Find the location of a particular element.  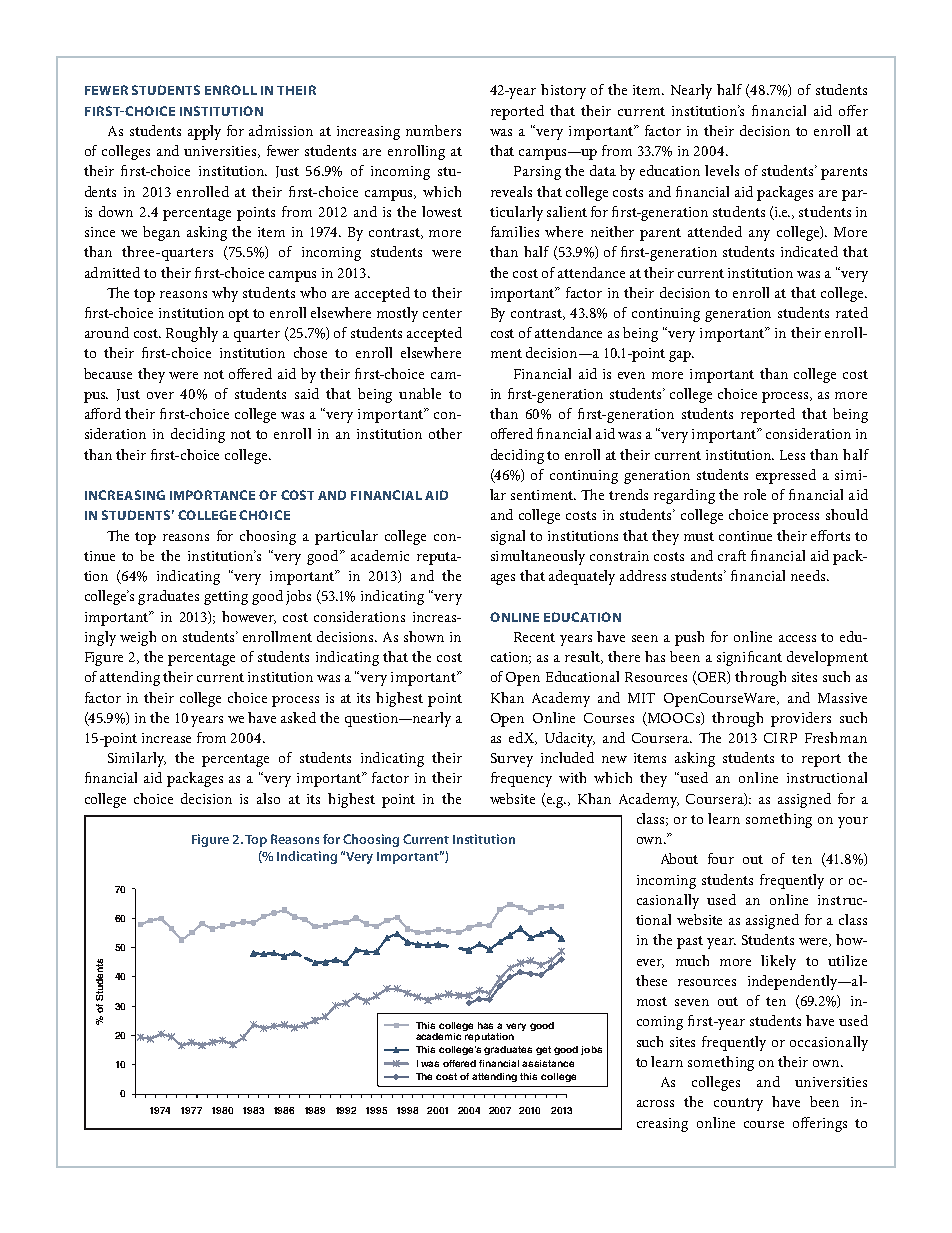

rated is located at coordinates (852, 312).
